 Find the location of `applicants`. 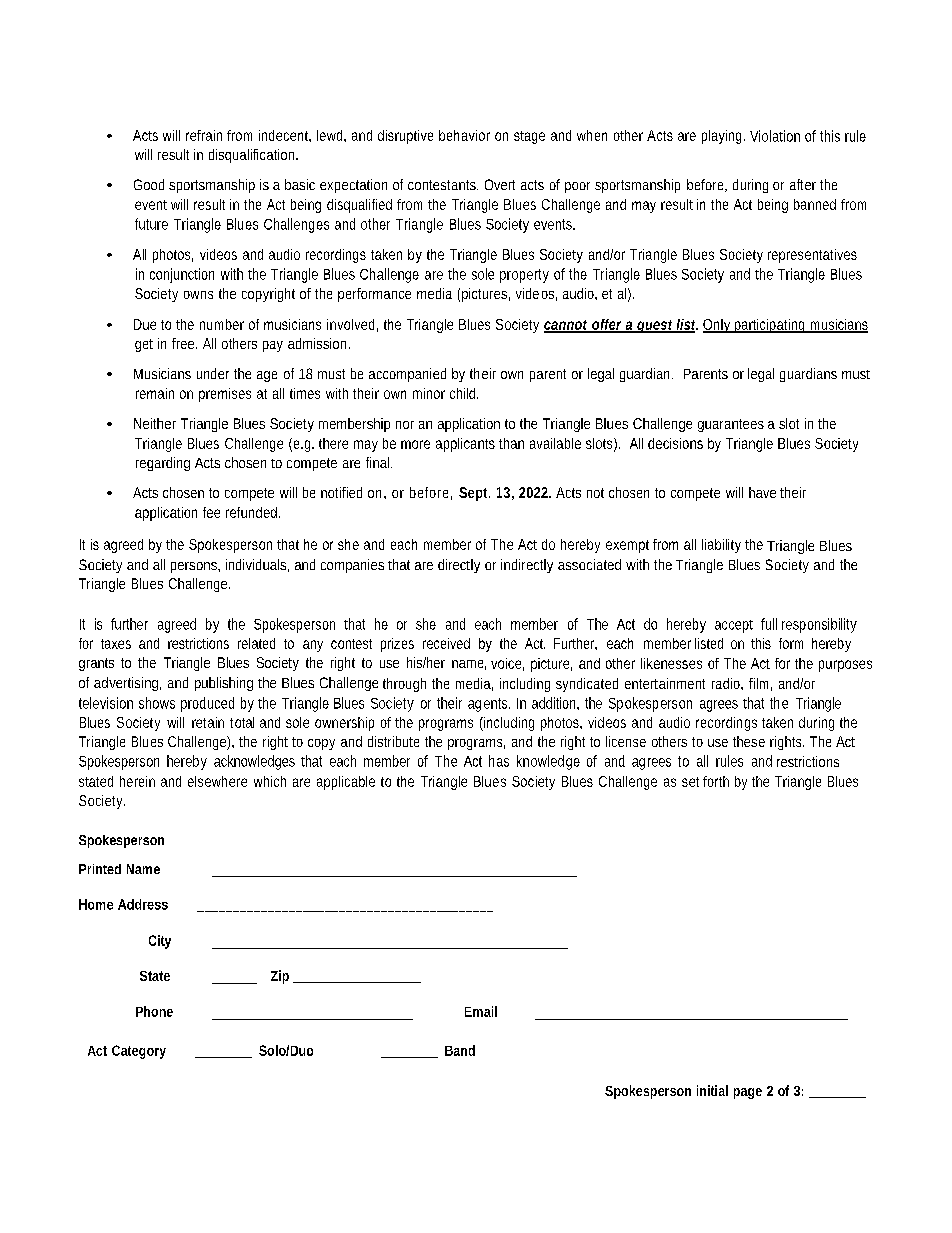

applicants is located at coordinates (465, 445).
